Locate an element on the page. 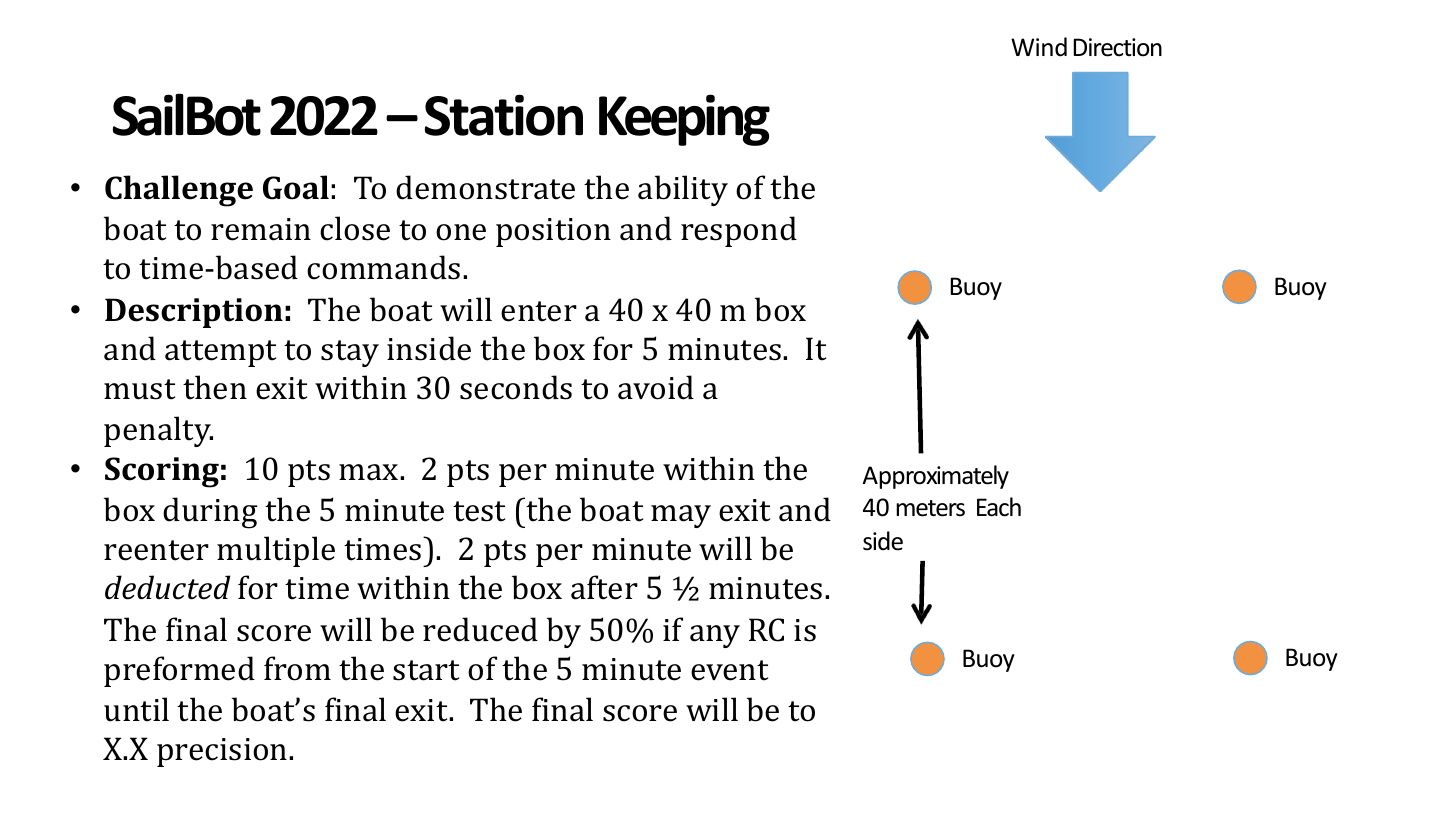 This document has width=1456, height=819. position is located at coordinates (553, 232).
